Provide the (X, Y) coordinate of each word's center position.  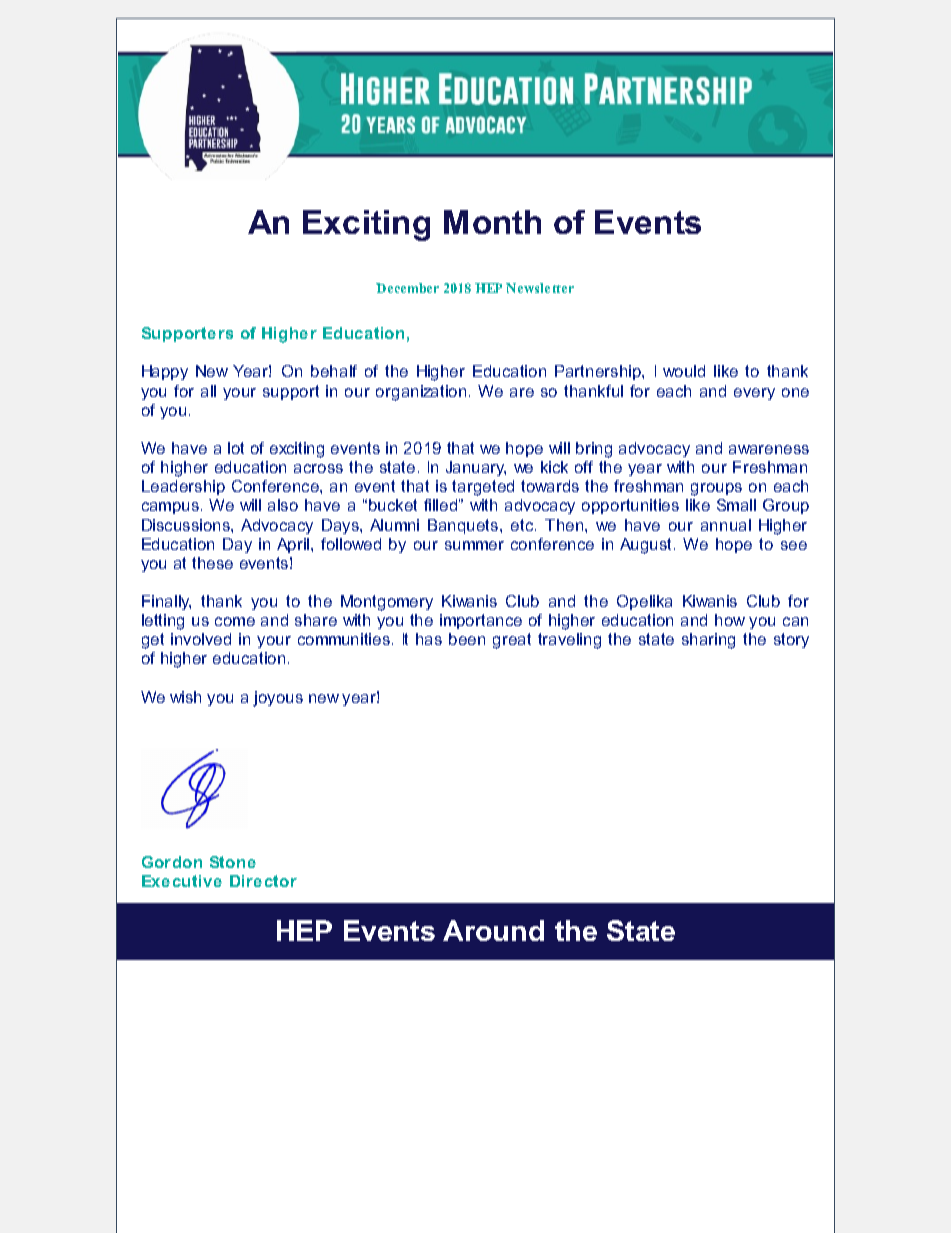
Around (493, 930)
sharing (708, 641)
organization (421, 393)
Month (492, 222)
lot (236, 448)
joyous (278, 699)
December (407, 288)
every (754, 394)
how (730, 620)
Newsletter (540, 288)
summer (474, 545)
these (212, 563)
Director (263, 881)
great (512, 641)
